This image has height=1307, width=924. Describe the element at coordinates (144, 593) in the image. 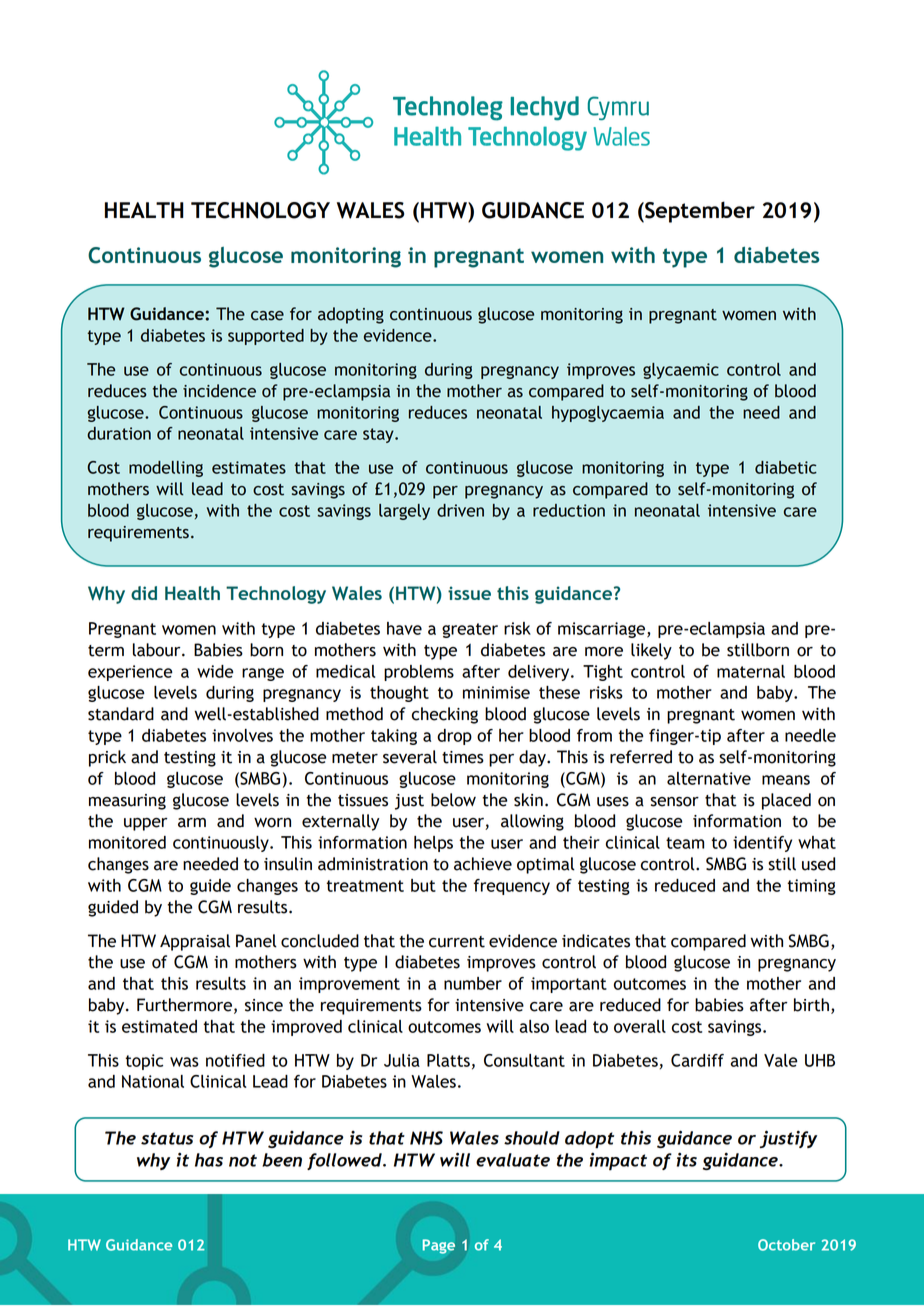

I see `did` at that location.
